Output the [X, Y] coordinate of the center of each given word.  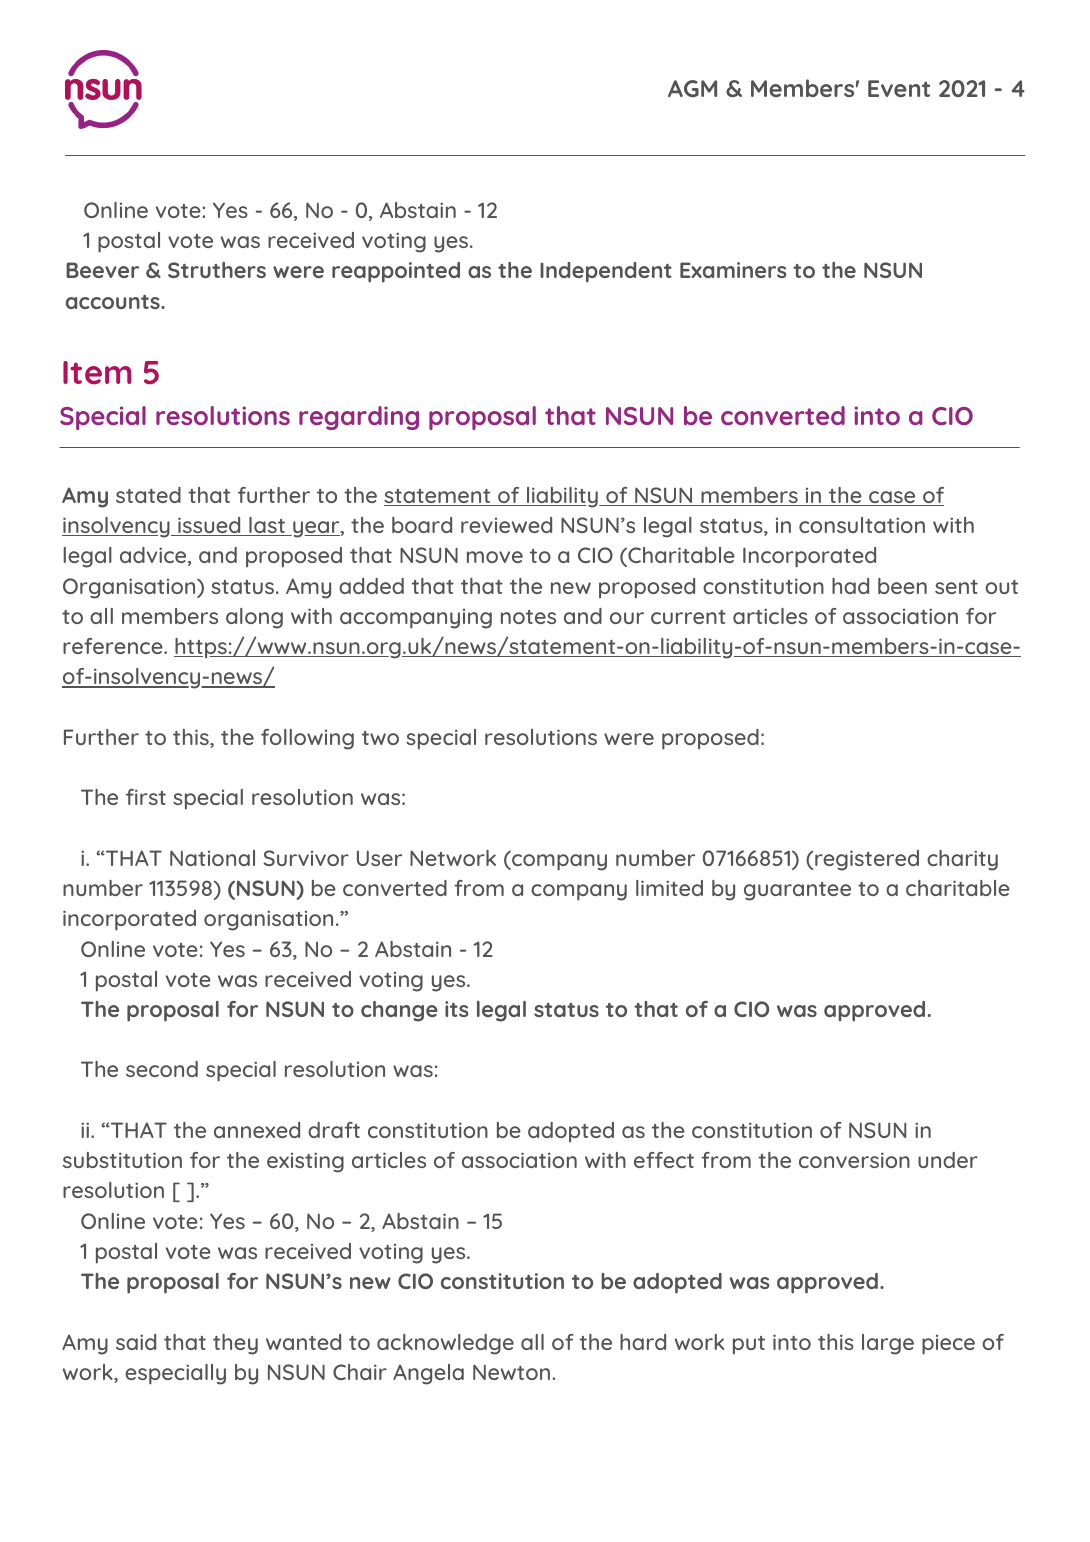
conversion [854, 1160]
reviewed [506, 525]
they [235, 1344]
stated [148, 495]
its [457, 1009]
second [162, 1069]
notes [528, 617]
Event [899, 88]
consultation [862, 525]
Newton [511, 1372]
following [307, 739]
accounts [114, 302]
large [888, 1344]
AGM [692, 88]
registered [867, 860]
